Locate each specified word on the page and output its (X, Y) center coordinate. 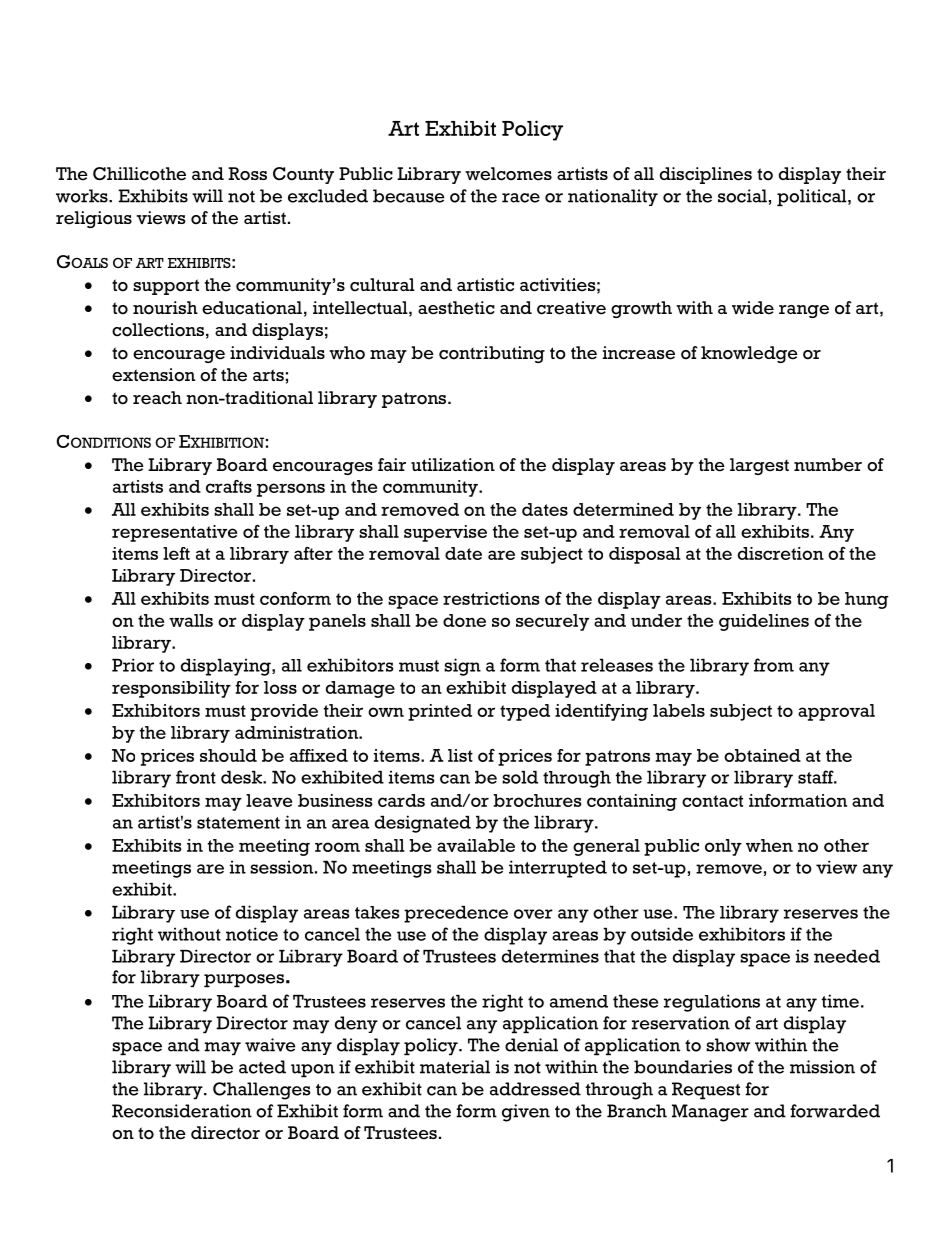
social (742, 196)
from (774, 665)
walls (191, 620)
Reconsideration (182, 1111)
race (521, 198)
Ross (247, 174)
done (464, 620)
